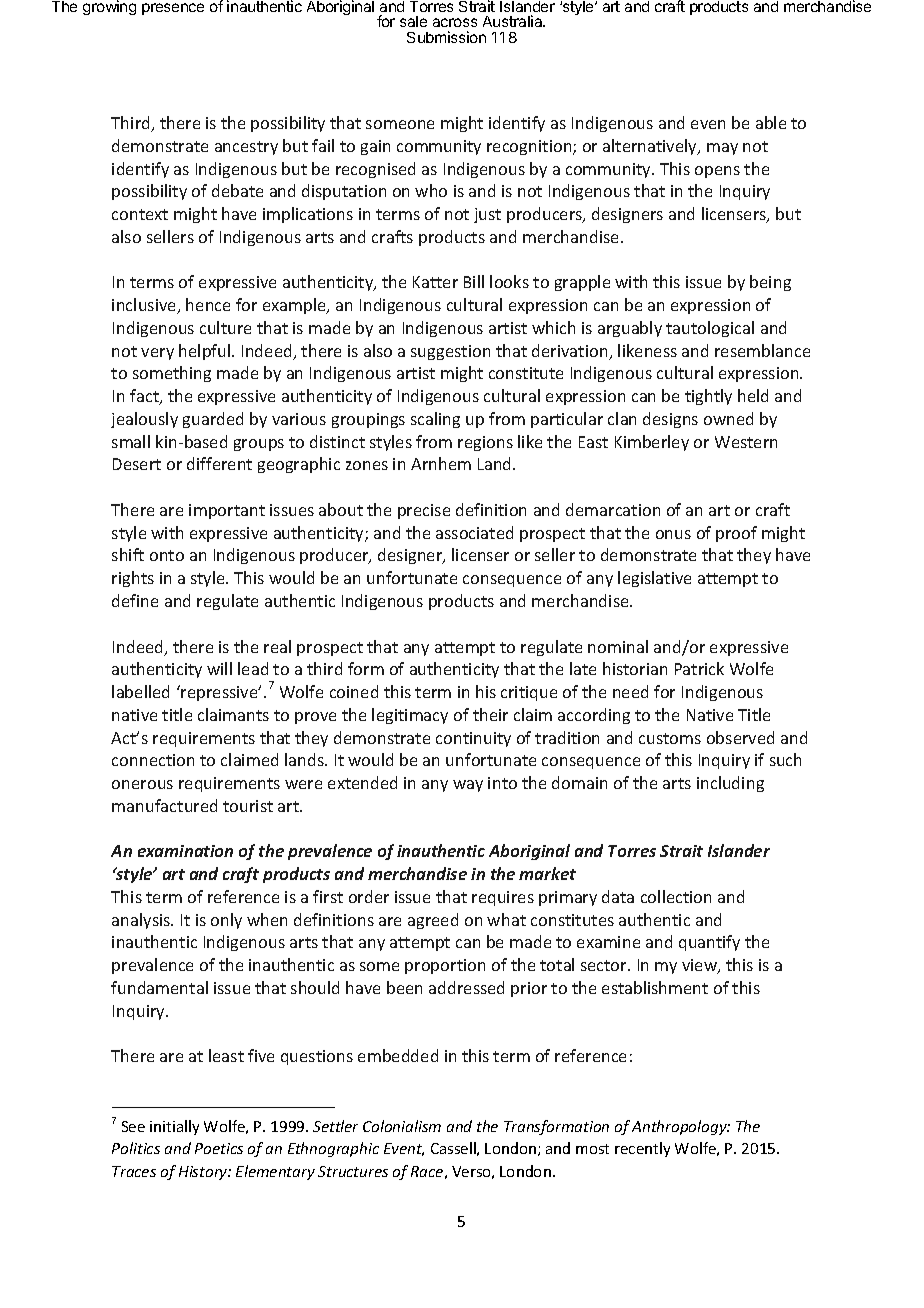 Image resolution: width=924 pixels, height=1308 pixels. I want to click on Submission, so click(446, 37).
